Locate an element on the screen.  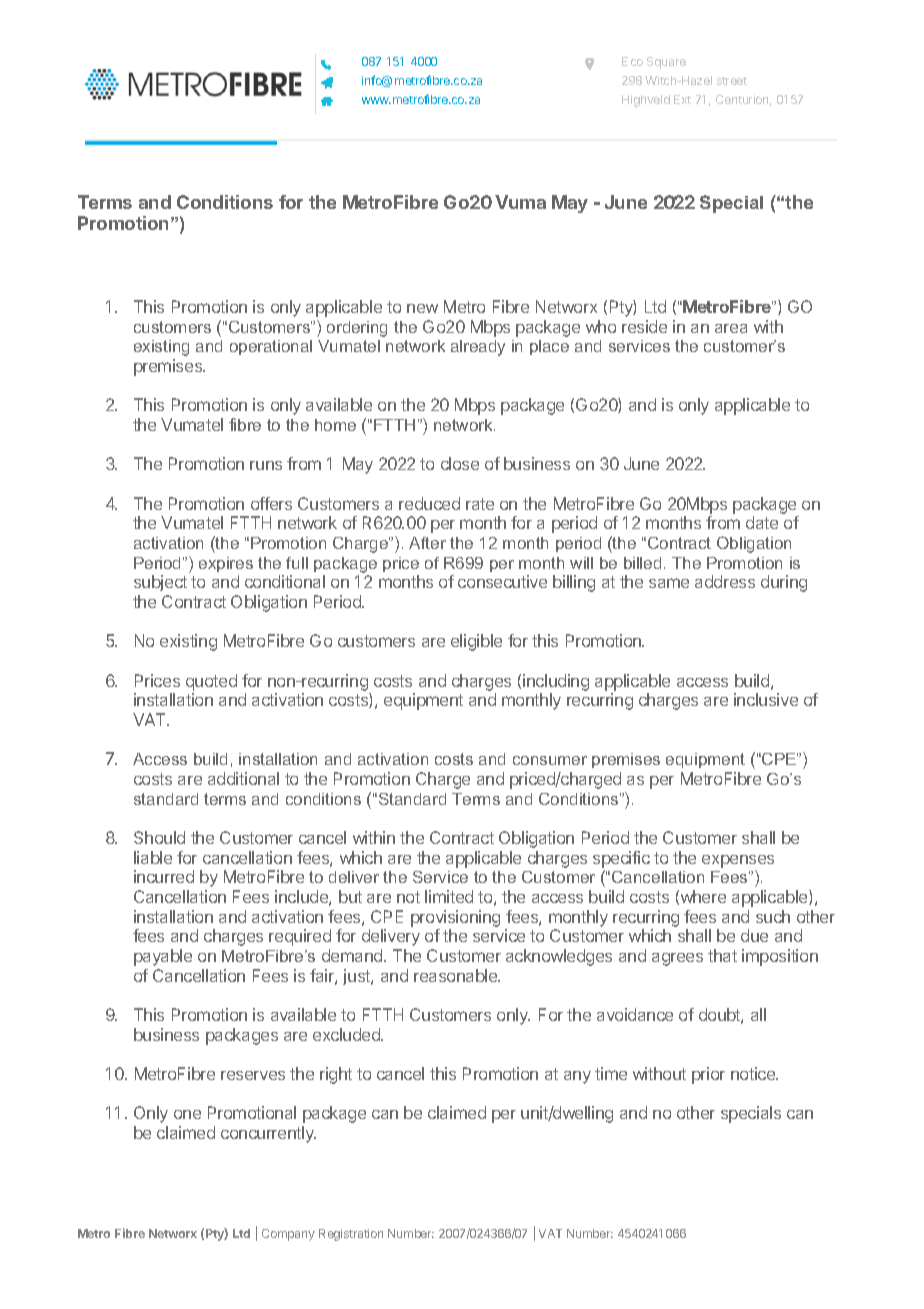
Registration is located at coordinates (351, 1235).
